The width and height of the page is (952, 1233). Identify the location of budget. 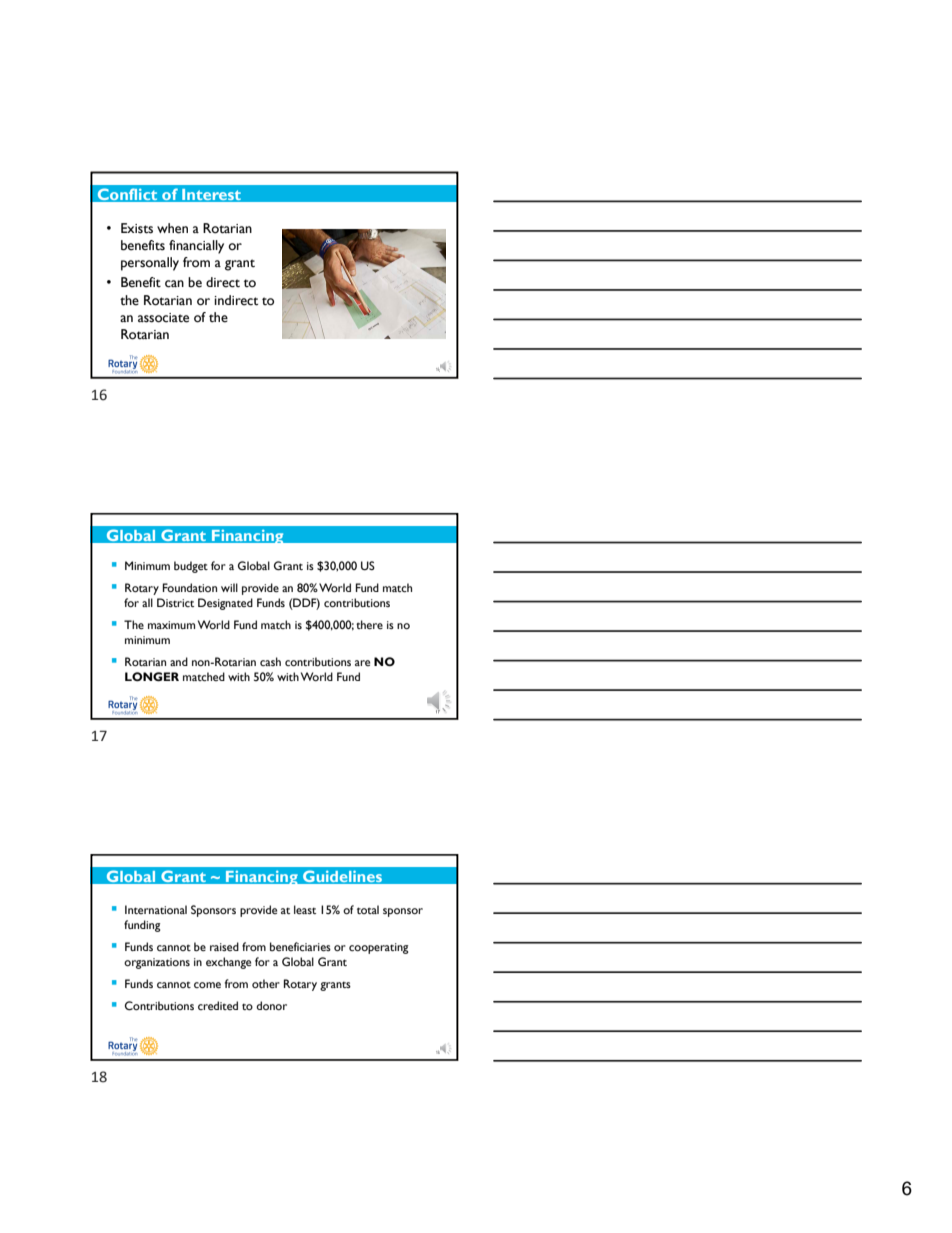
(191, 567).
